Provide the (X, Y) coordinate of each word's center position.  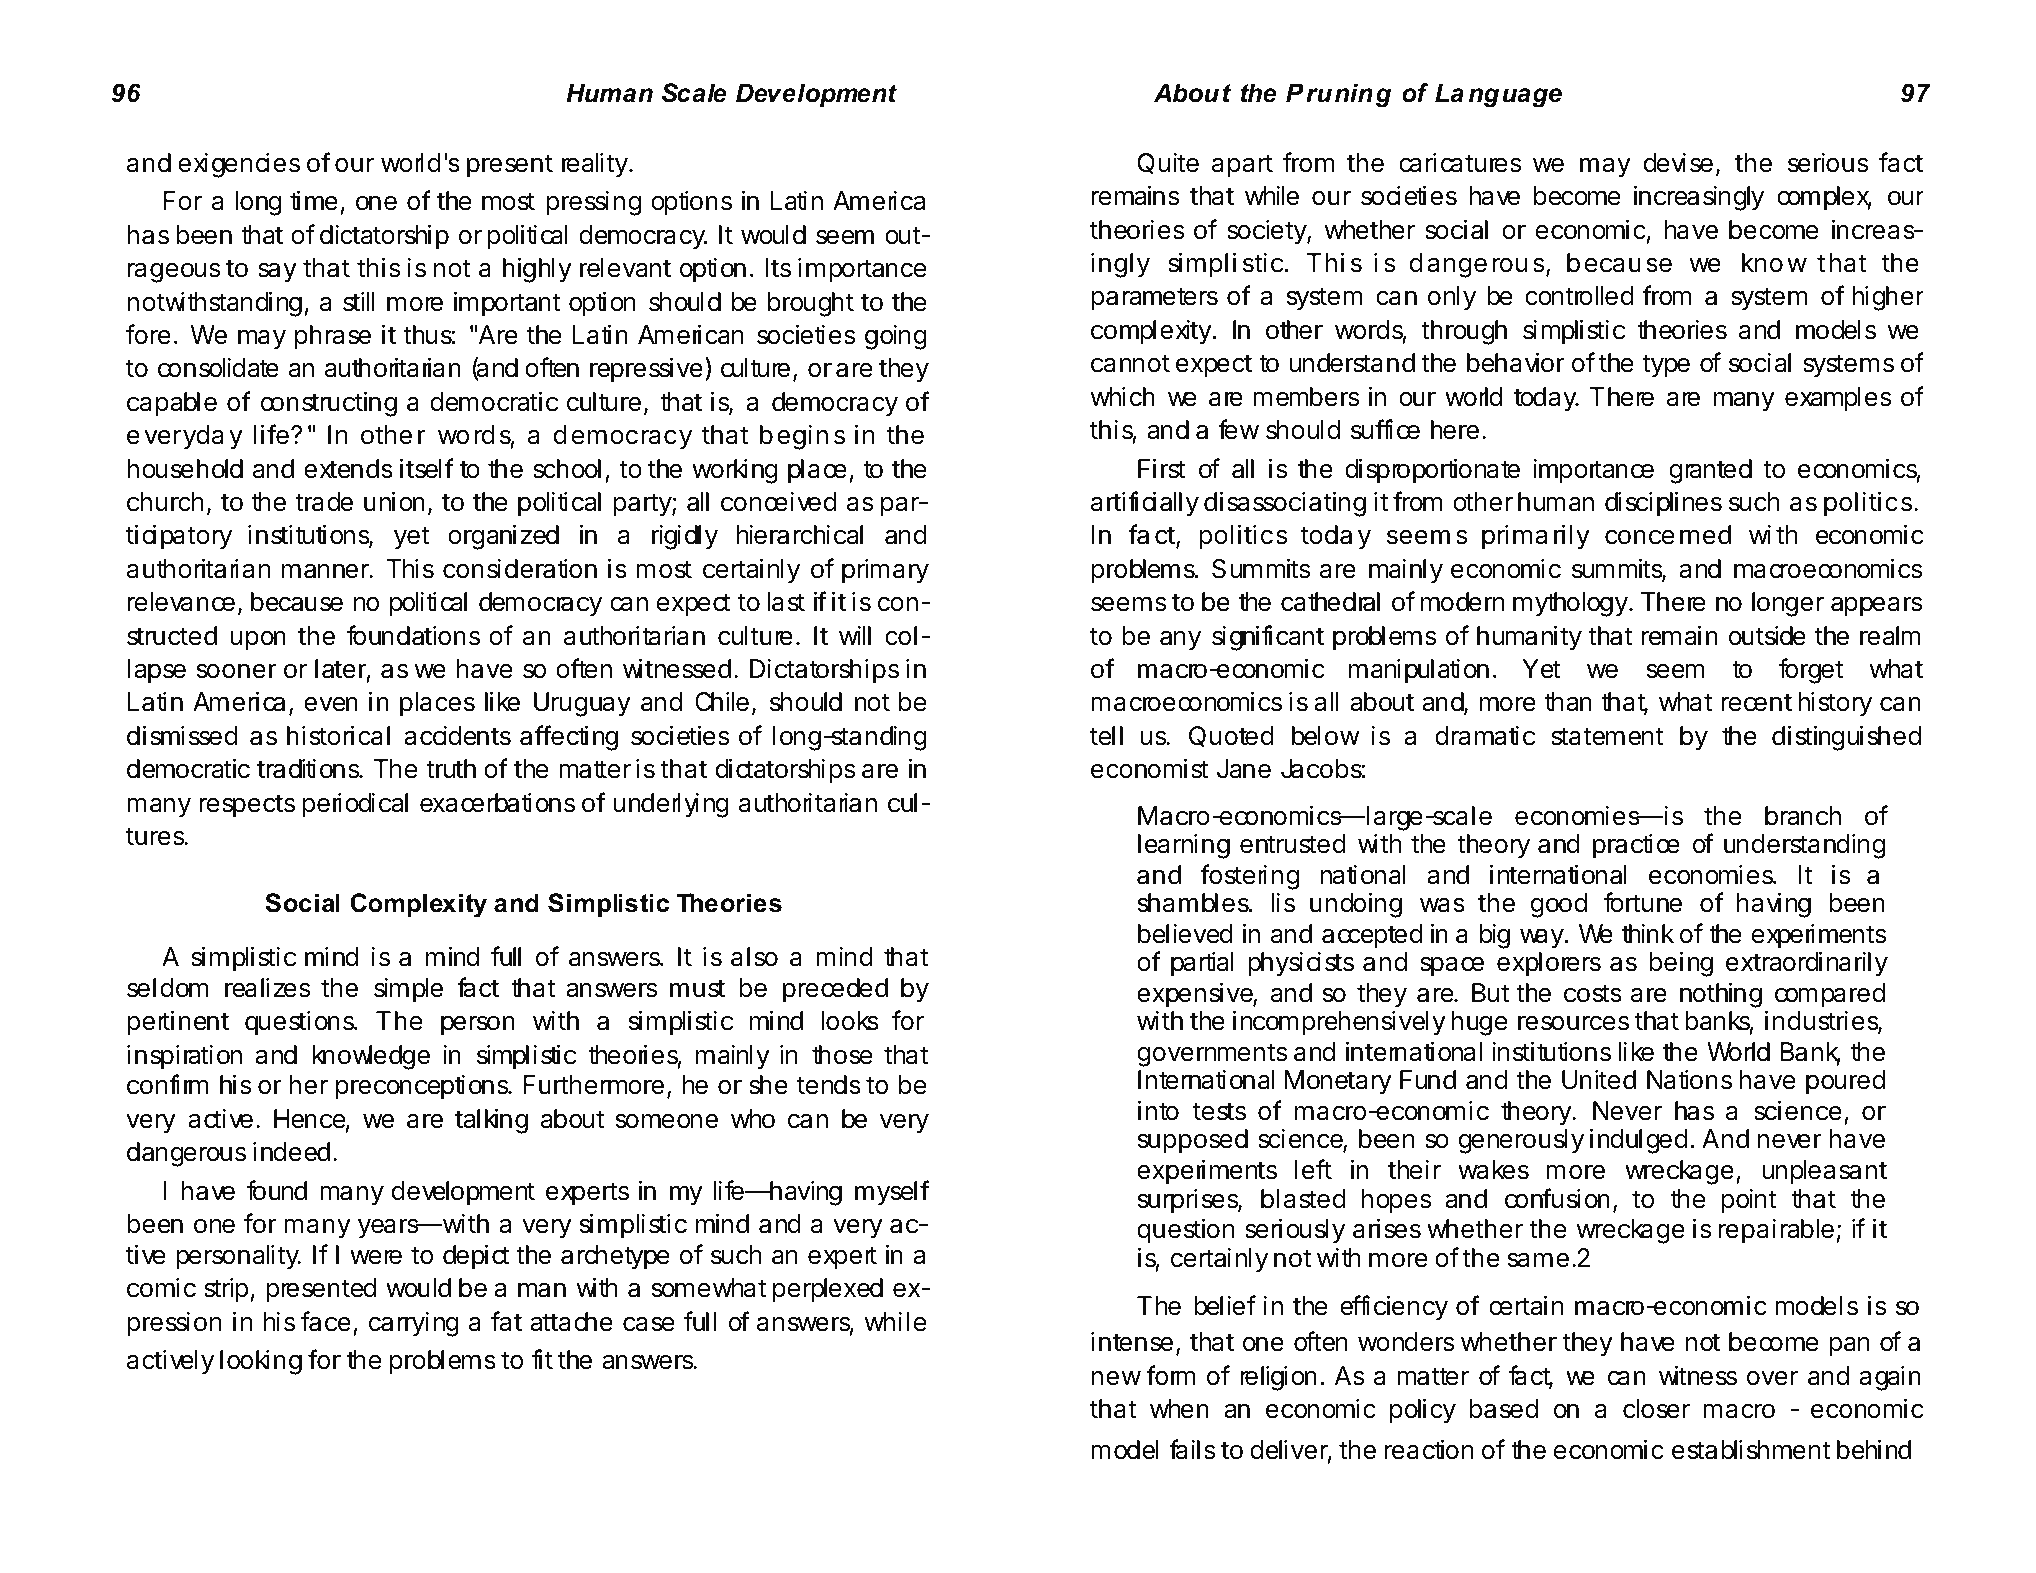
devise (1678, 163)
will (855, 635)
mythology (1570, 604)
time (314, 200)
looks (850, 1021)
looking (261, 1362)
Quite (1168, 163)
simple (408, 990)
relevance (181, 602)
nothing (1721, 995)
